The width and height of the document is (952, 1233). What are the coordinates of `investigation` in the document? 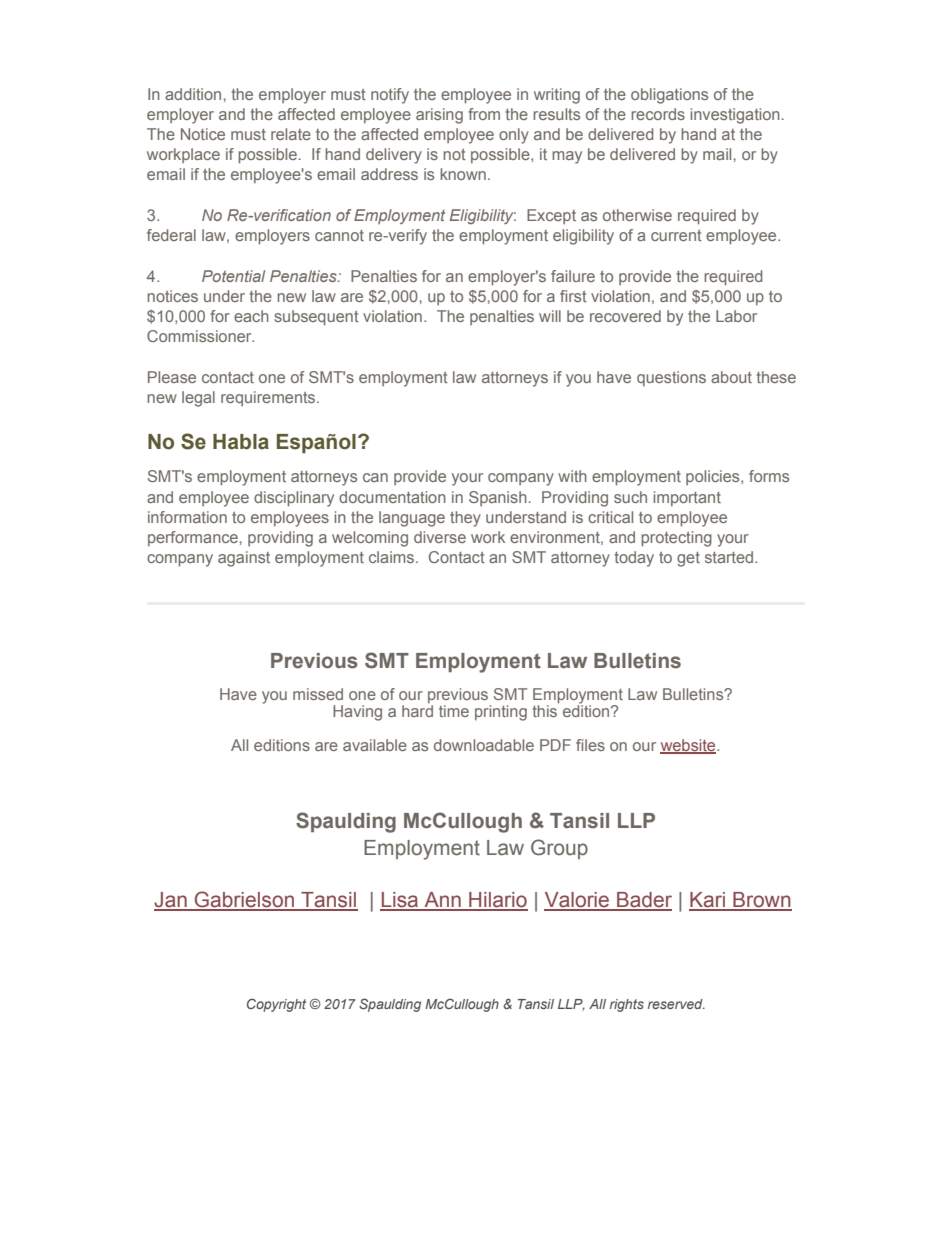 It's located at (735, 116).
